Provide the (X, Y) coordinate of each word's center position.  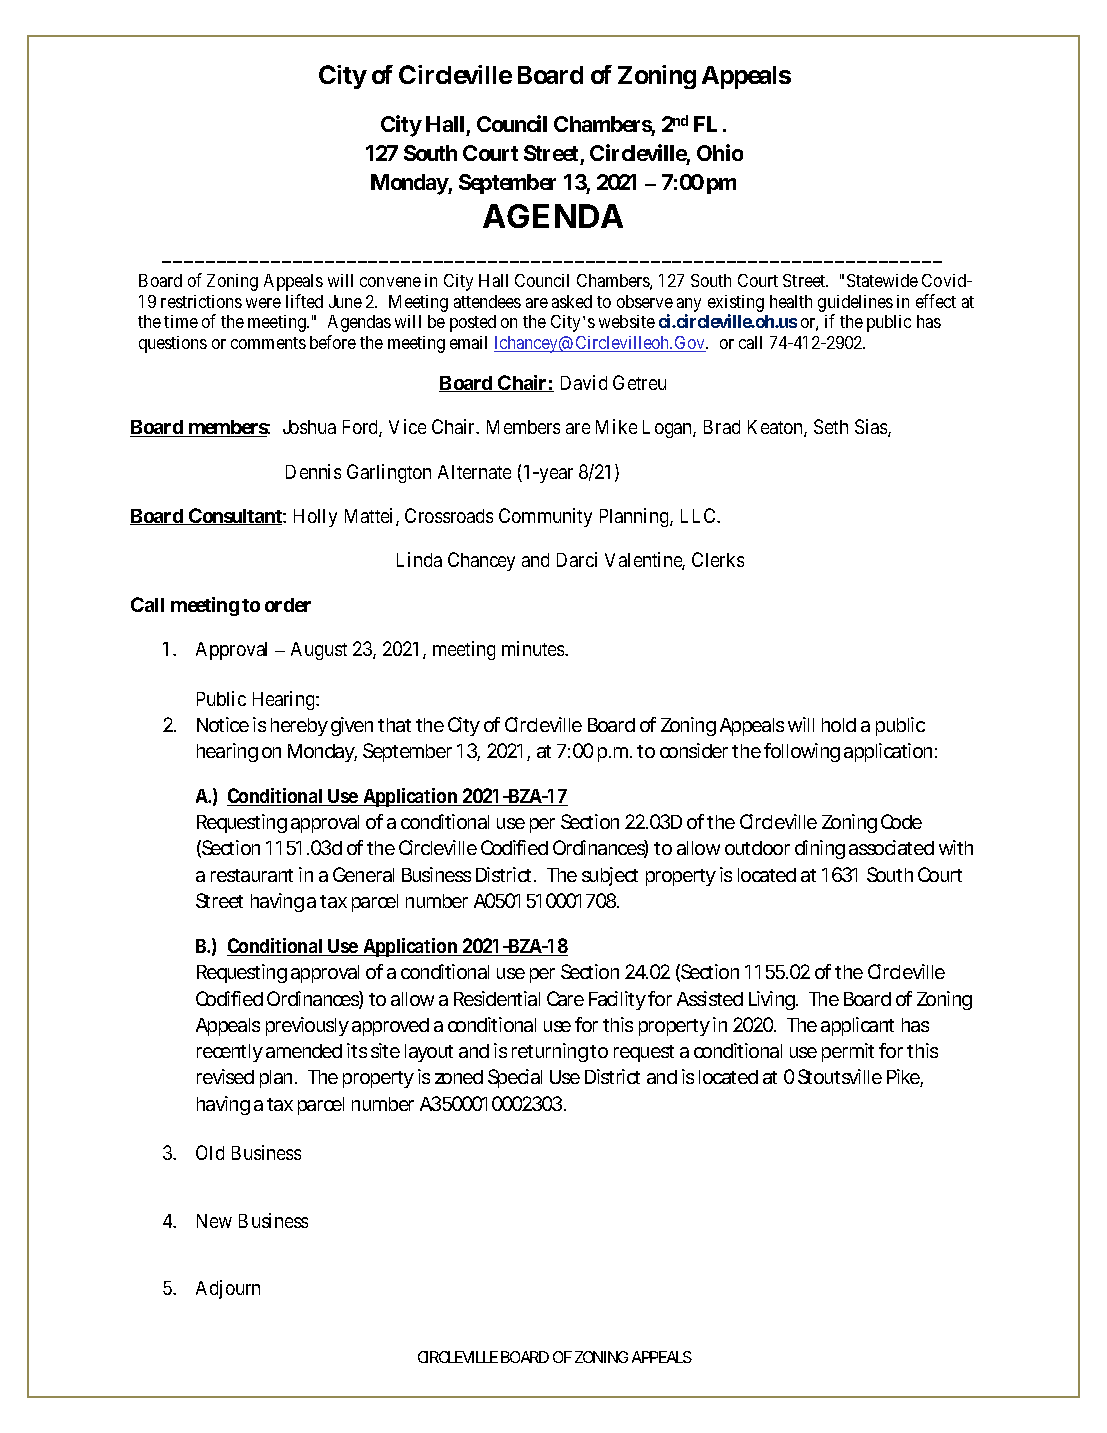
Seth (831, 426)
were (263, 303)
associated (891, 847)
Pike (905, 1078)
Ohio (720, 152)
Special (515, 1078)
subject (610, 876)
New (214, 1221)
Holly (315, 518)
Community (545, 517)
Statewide (882, 280)
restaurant (252, 875)
